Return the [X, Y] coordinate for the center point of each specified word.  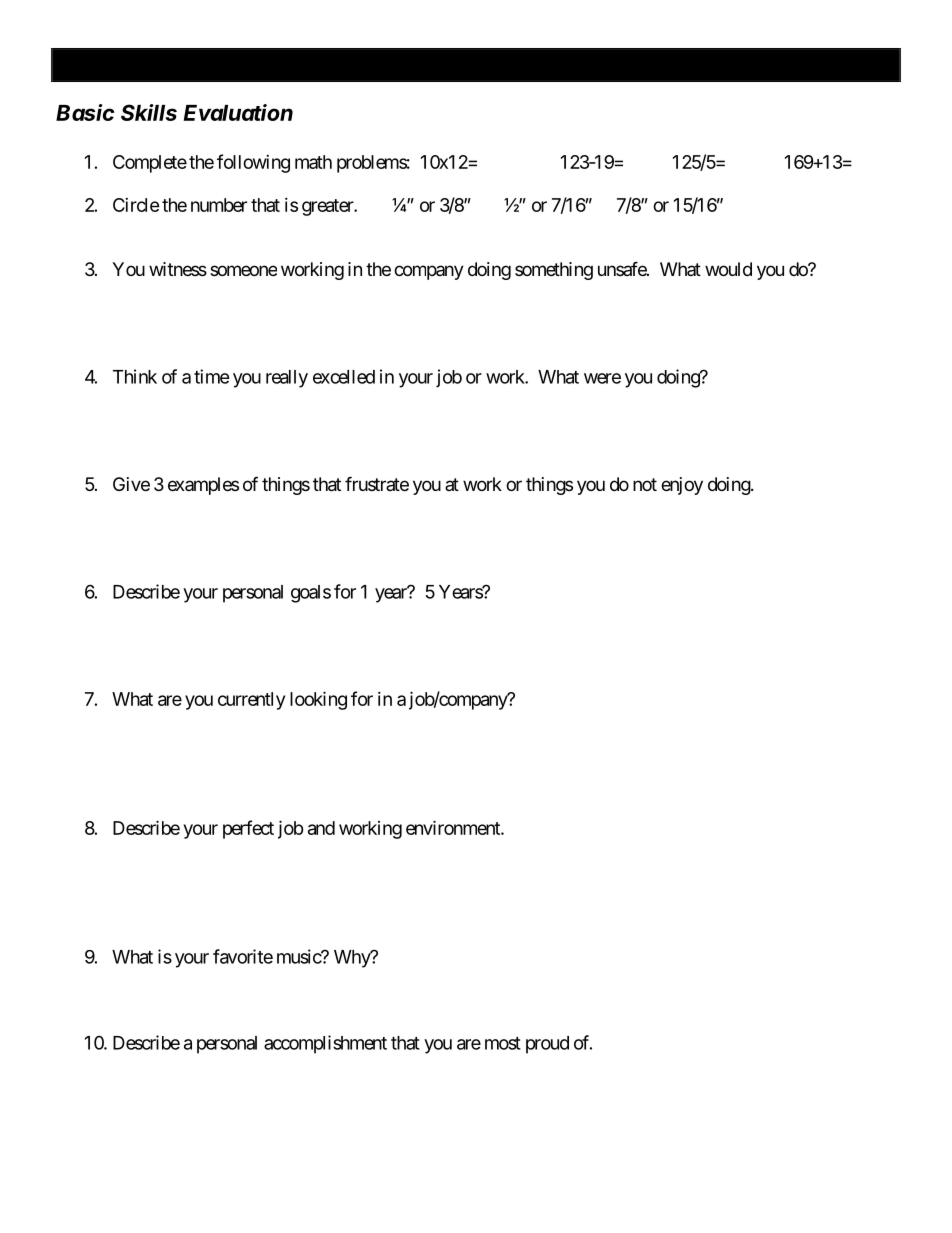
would [728, 269]
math [313, 162]
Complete [150, 164]
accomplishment [325, 1044]
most [503, 1043]
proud [547, 1045]
